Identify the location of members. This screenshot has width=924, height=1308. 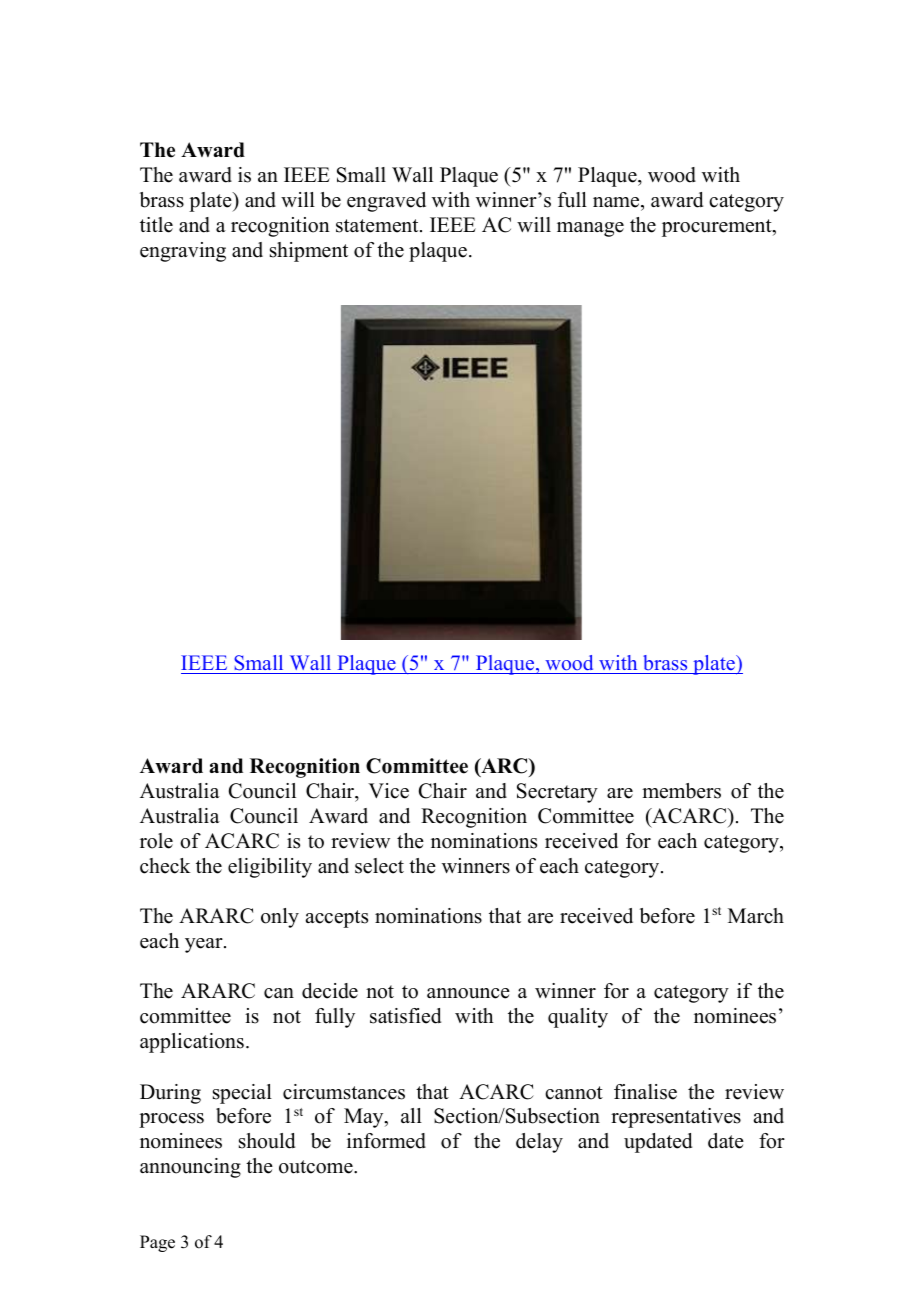
(681, 791).
